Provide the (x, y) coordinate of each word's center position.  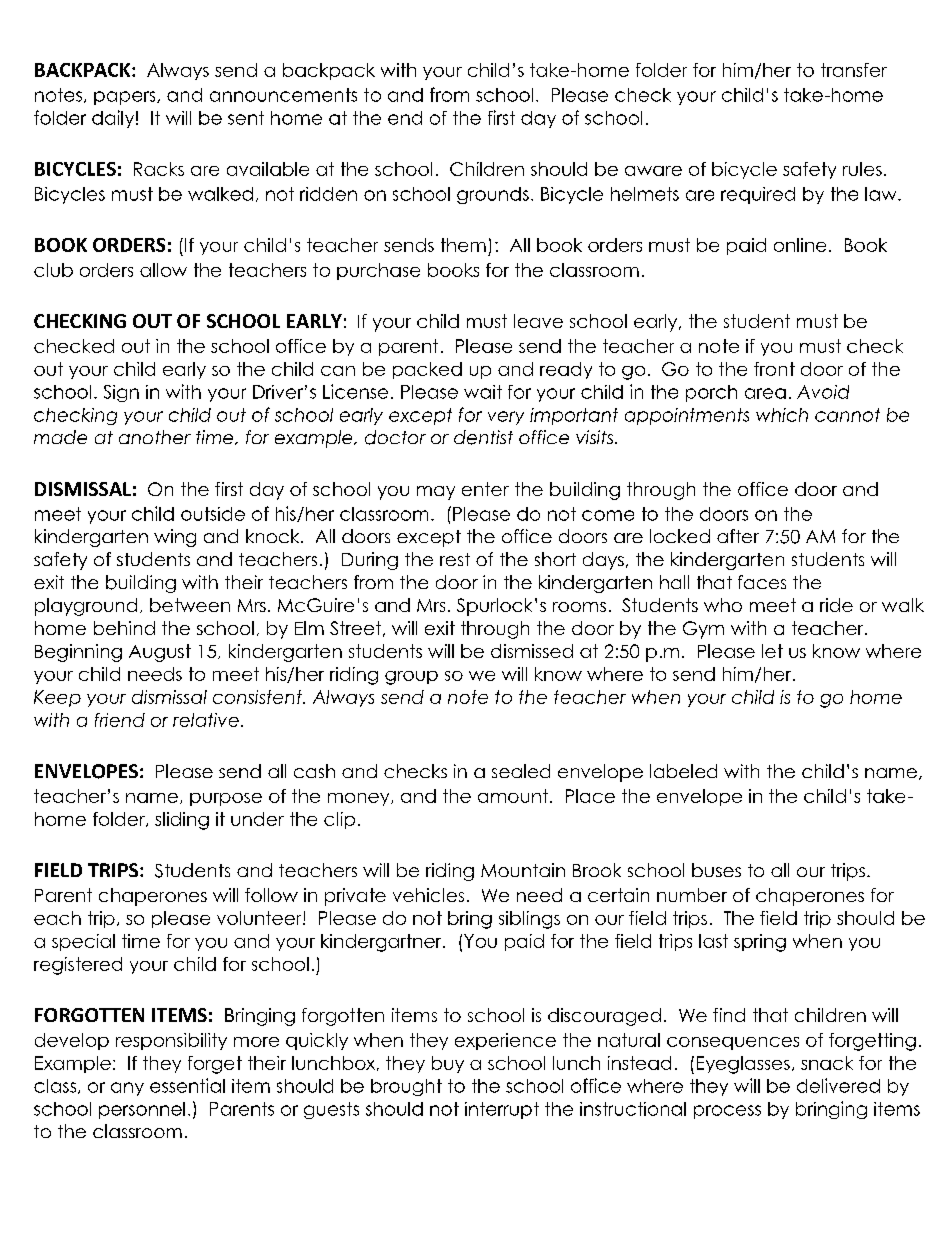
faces (762, 582)
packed (427, 370)
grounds (493, 195)
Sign (121, 393)
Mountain (523, 870)
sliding (182, 821)
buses (716, 870)
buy (448, 1064)
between (190, 605)
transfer (854, 70)
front (774, 369)
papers (126, 98)
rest (455, 559)
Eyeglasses (743, 1065)
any (127, 1089)
